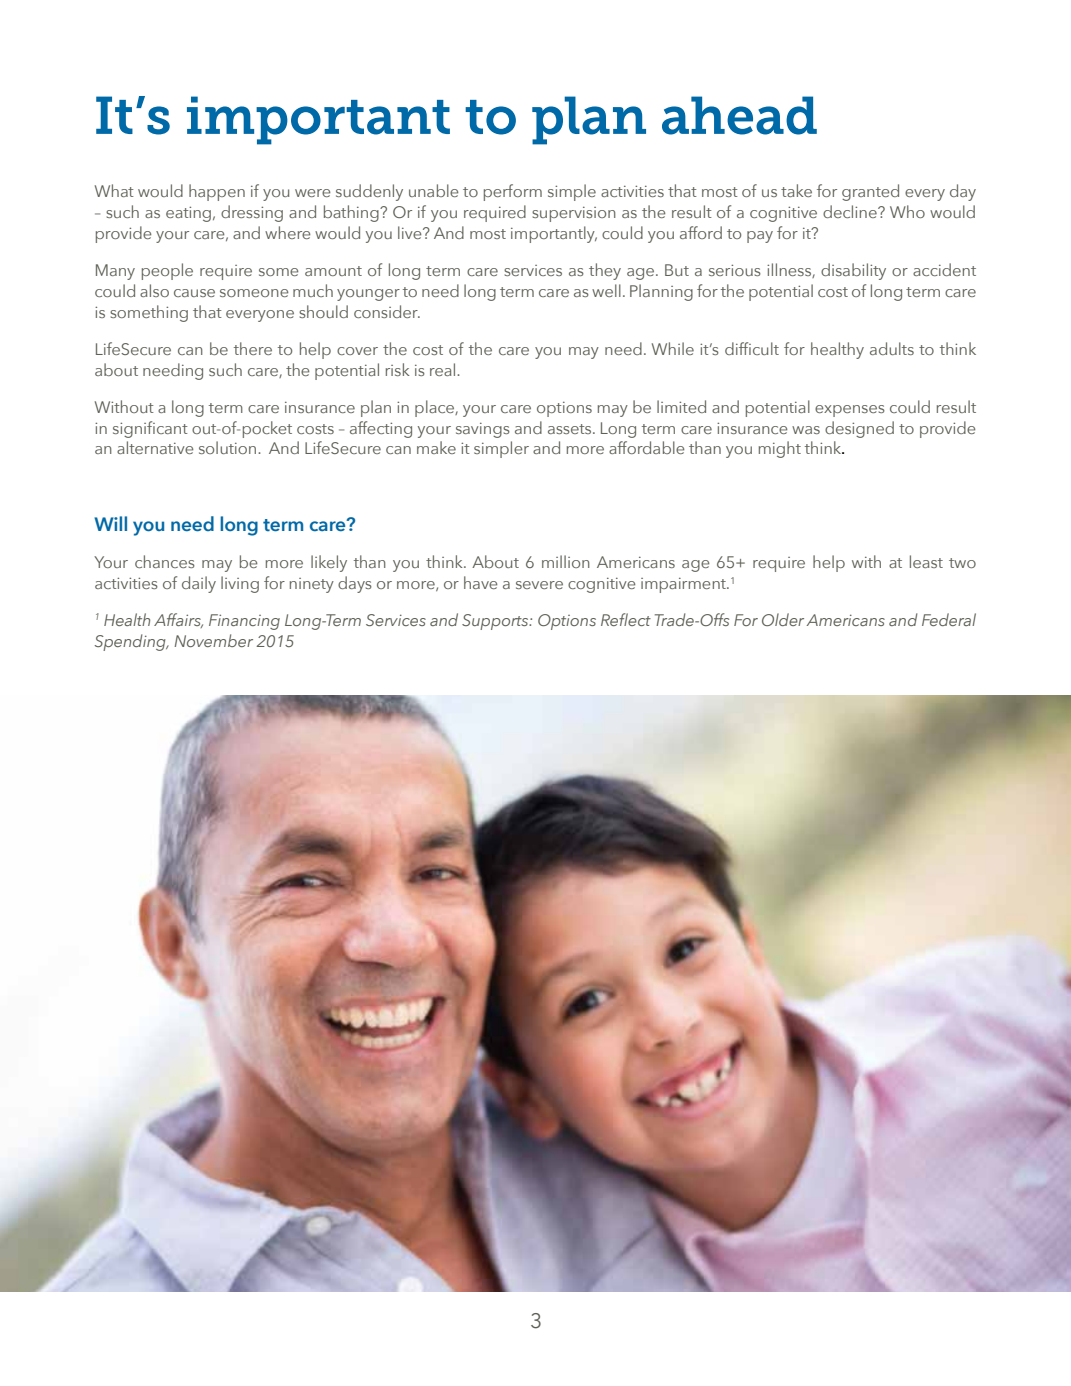 The image size is (1071, 1386). What do you see at coordinates (780, 449) in the screenshot?
I see `might` at bounding box center [780, 449].
